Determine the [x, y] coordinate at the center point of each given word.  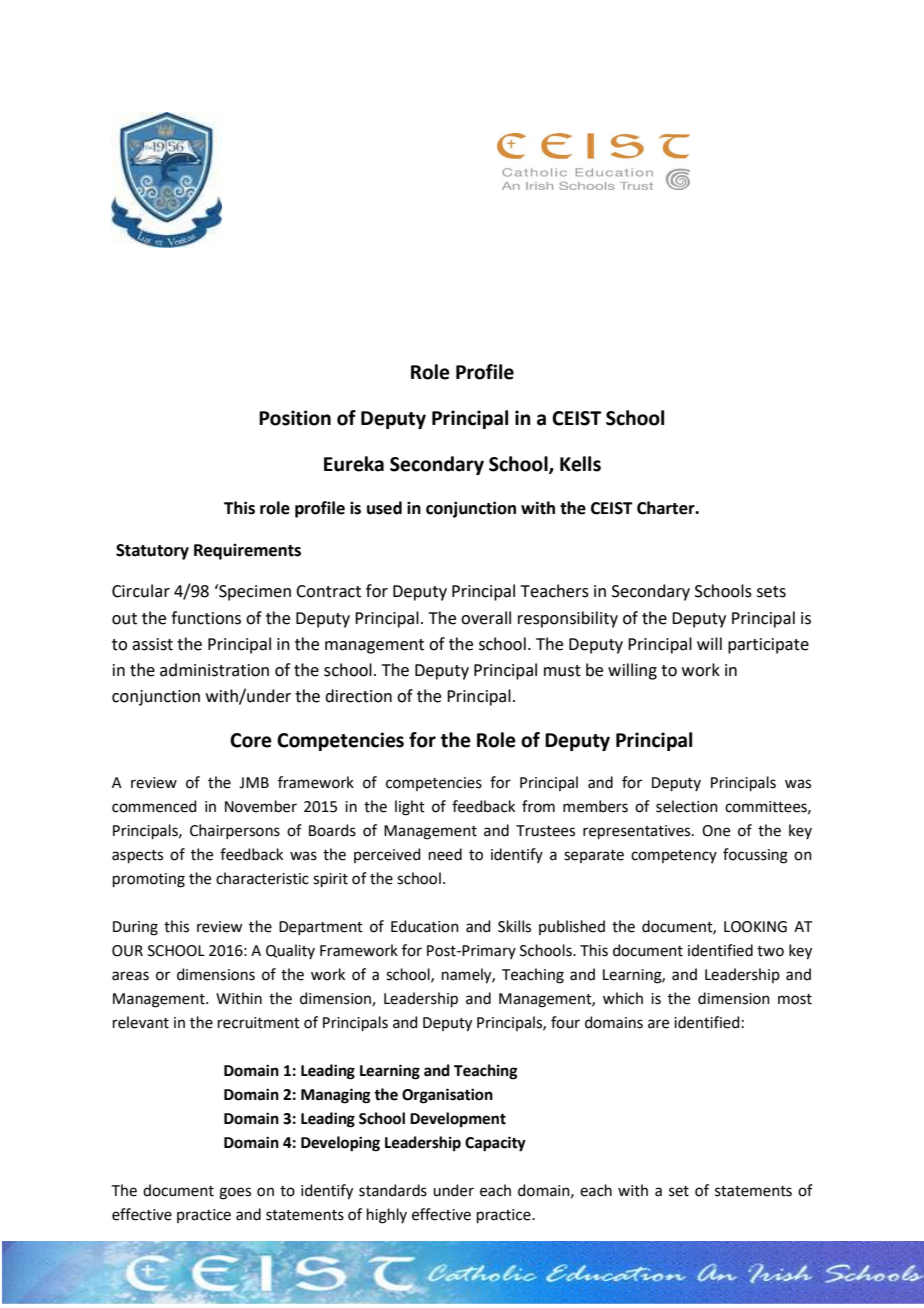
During [135, 928]
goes [235, 1193]
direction [358, 696]
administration [214, 670]
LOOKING [755, 927]
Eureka [354, 464]
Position [295, 418]
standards [393, 1190]
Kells [580, 464]
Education [425, 926]
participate [768, 646]
